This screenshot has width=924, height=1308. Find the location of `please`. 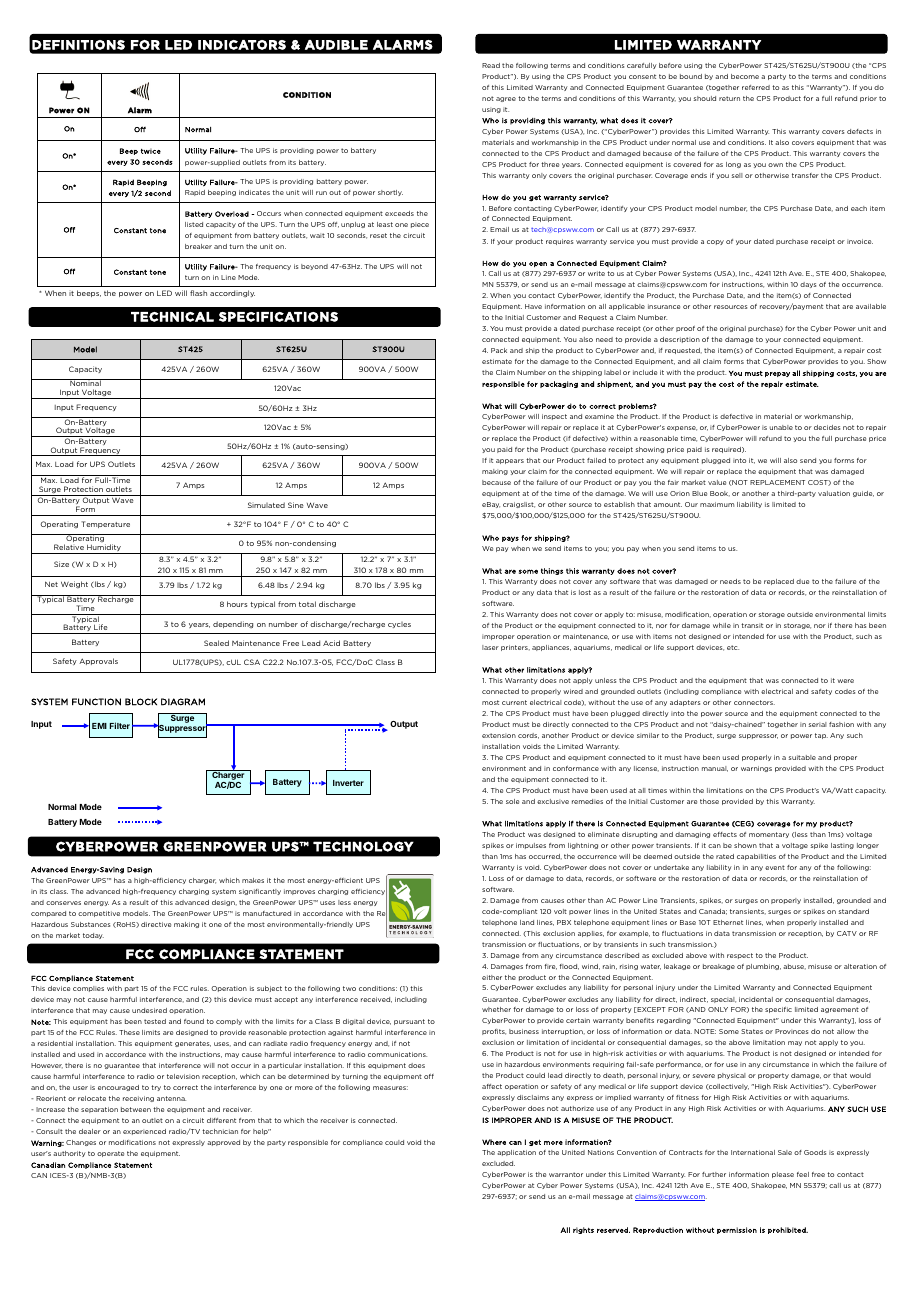

please is located at coordinates (783, 1175).
